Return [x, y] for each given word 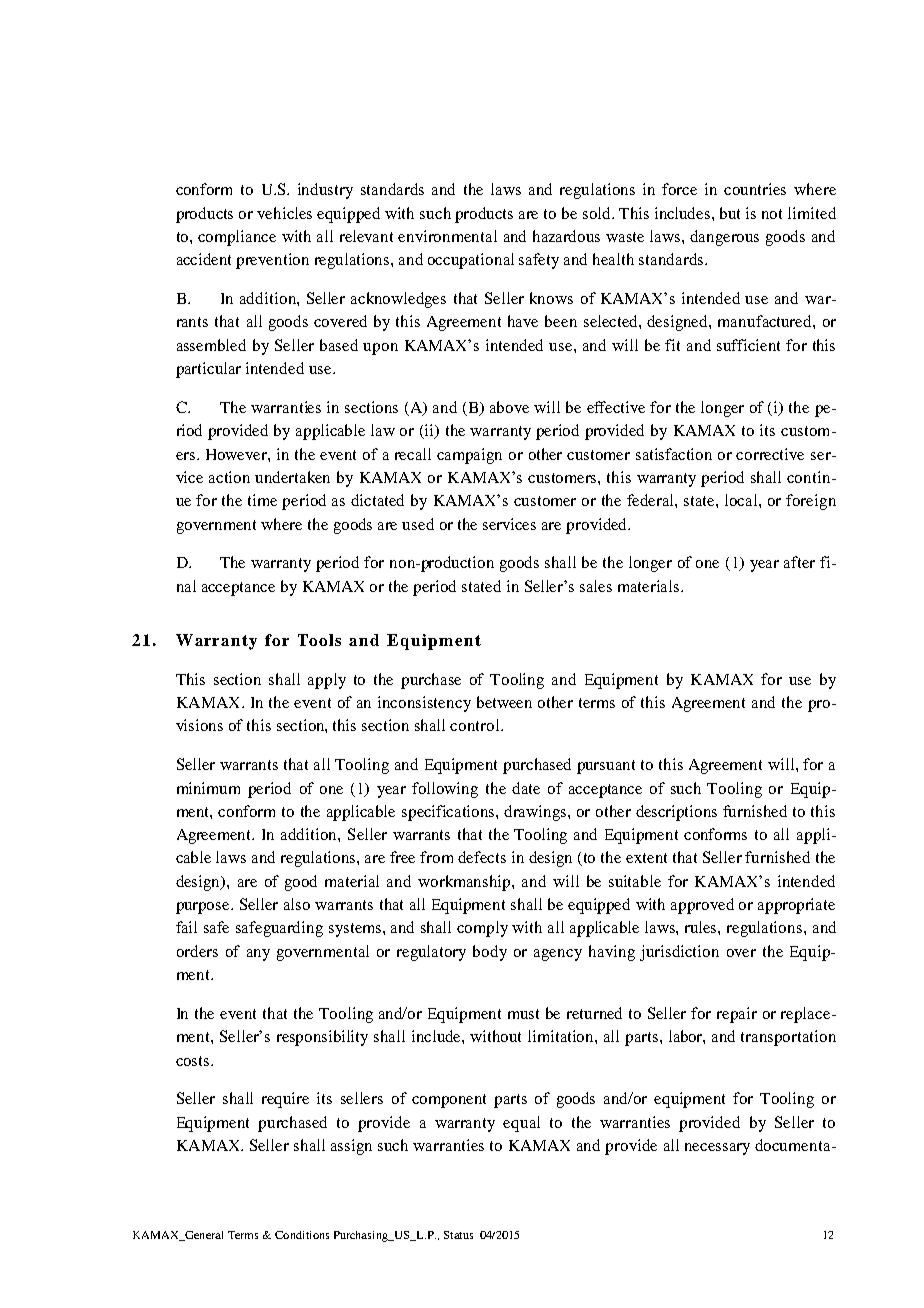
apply [327, 681]
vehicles [284, 213]
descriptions [676, 813]
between [504, 702]
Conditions [302, 1235]
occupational [471, 261]
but [730, 213]
